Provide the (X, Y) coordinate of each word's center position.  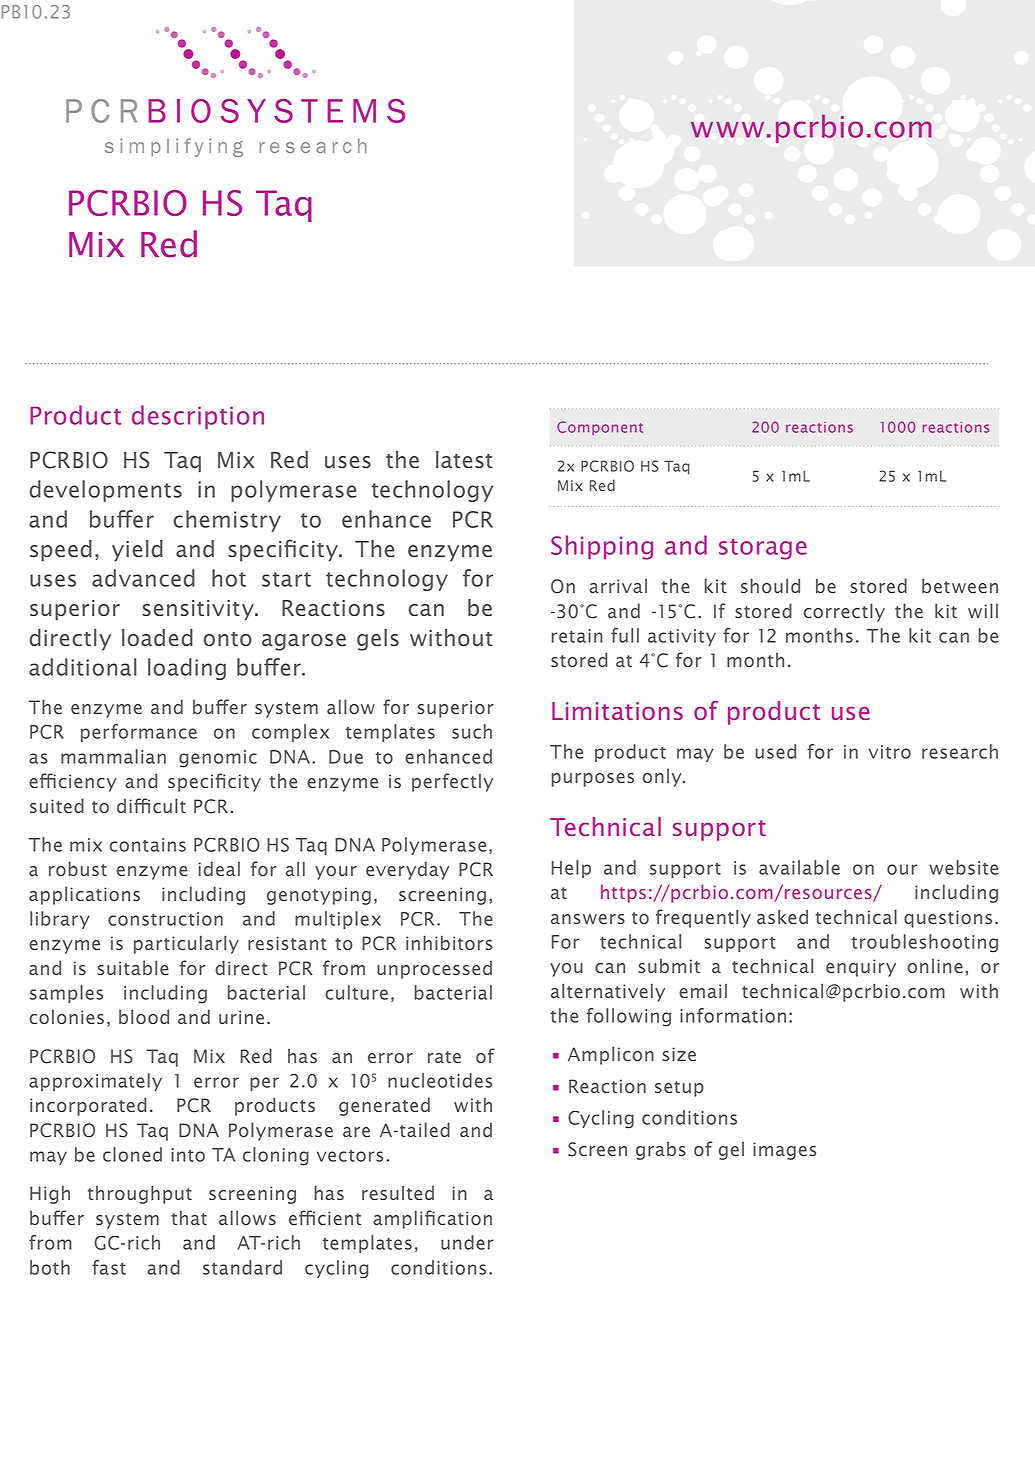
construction (165, 919)
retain (577, 636)
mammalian (113, 756)
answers (588, 919)
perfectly (452, 782)
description (198, 417)
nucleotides (440, 1080)
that (189, 1217)
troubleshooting (924, 943)
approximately (95, 1082)
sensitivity (199, 610)
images (784, 1151)
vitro (889, 752)
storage (763, 549)
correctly (844, 612)
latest (464, 459)
